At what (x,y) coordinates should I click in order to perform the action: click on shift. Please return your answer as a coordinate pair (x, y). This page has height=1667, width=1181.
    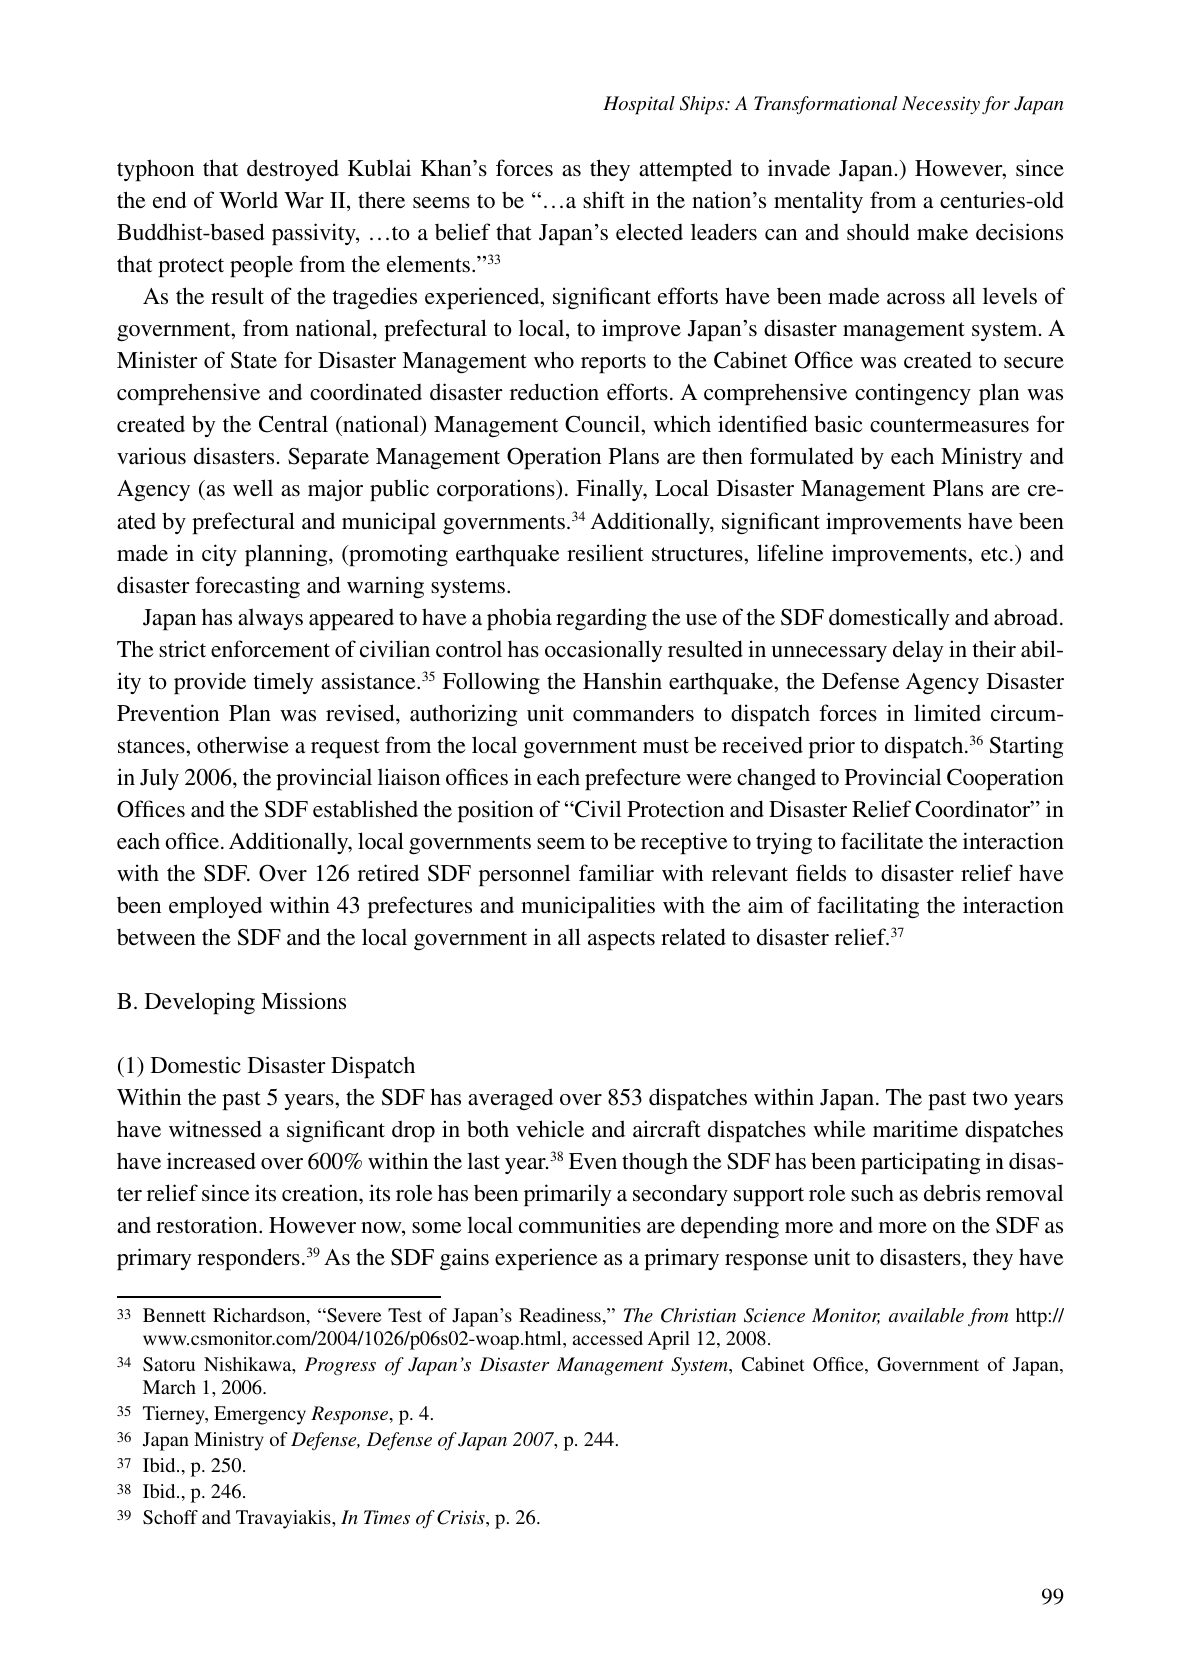
    Looking at the image, I should click on (604, 200).
